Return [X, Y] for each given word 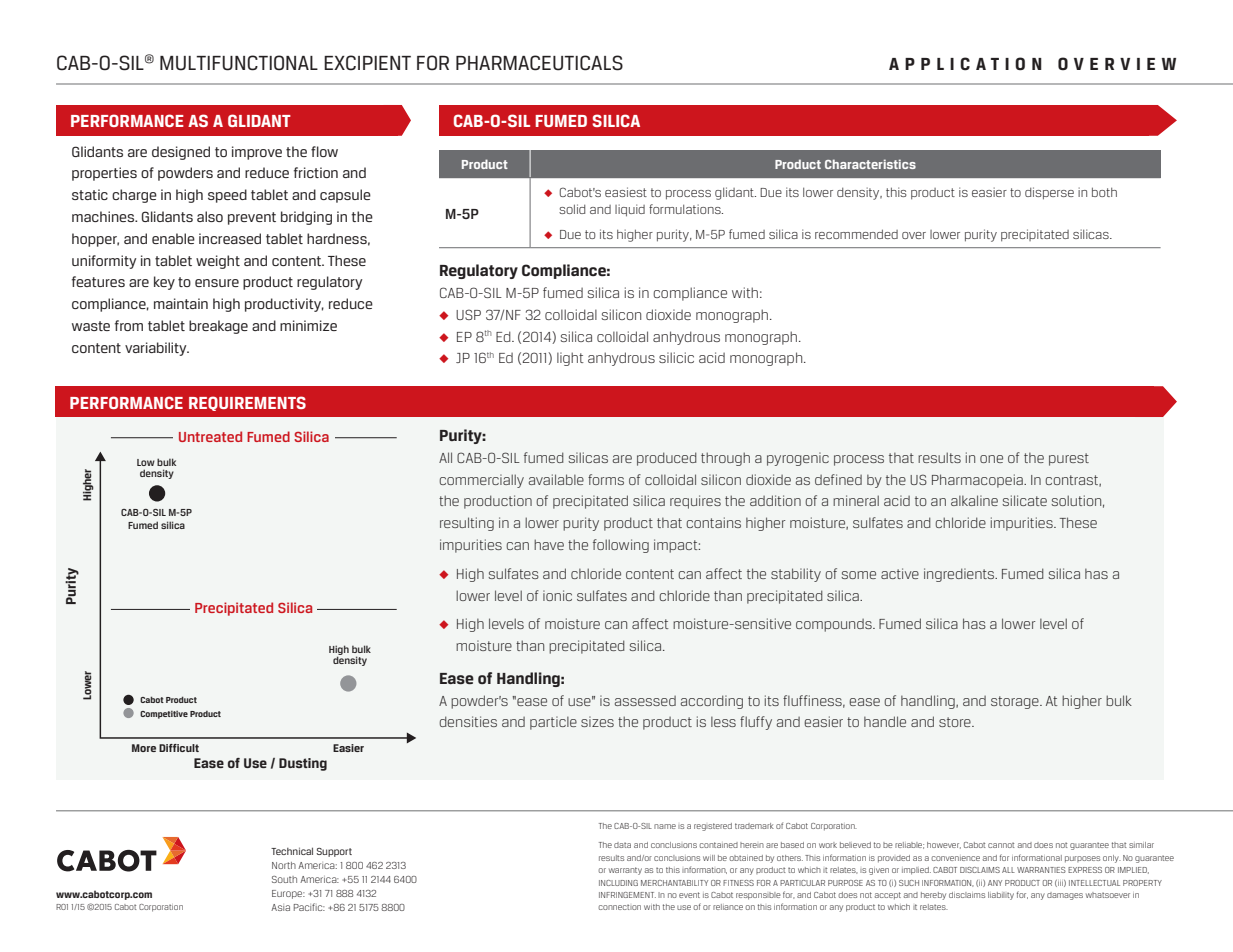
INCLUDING [618, 883]
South [284, 879]
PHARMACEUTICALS [539, 63]
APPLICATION [965, 64]
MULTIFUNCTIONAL [239, 63]
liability [1001, 896]
